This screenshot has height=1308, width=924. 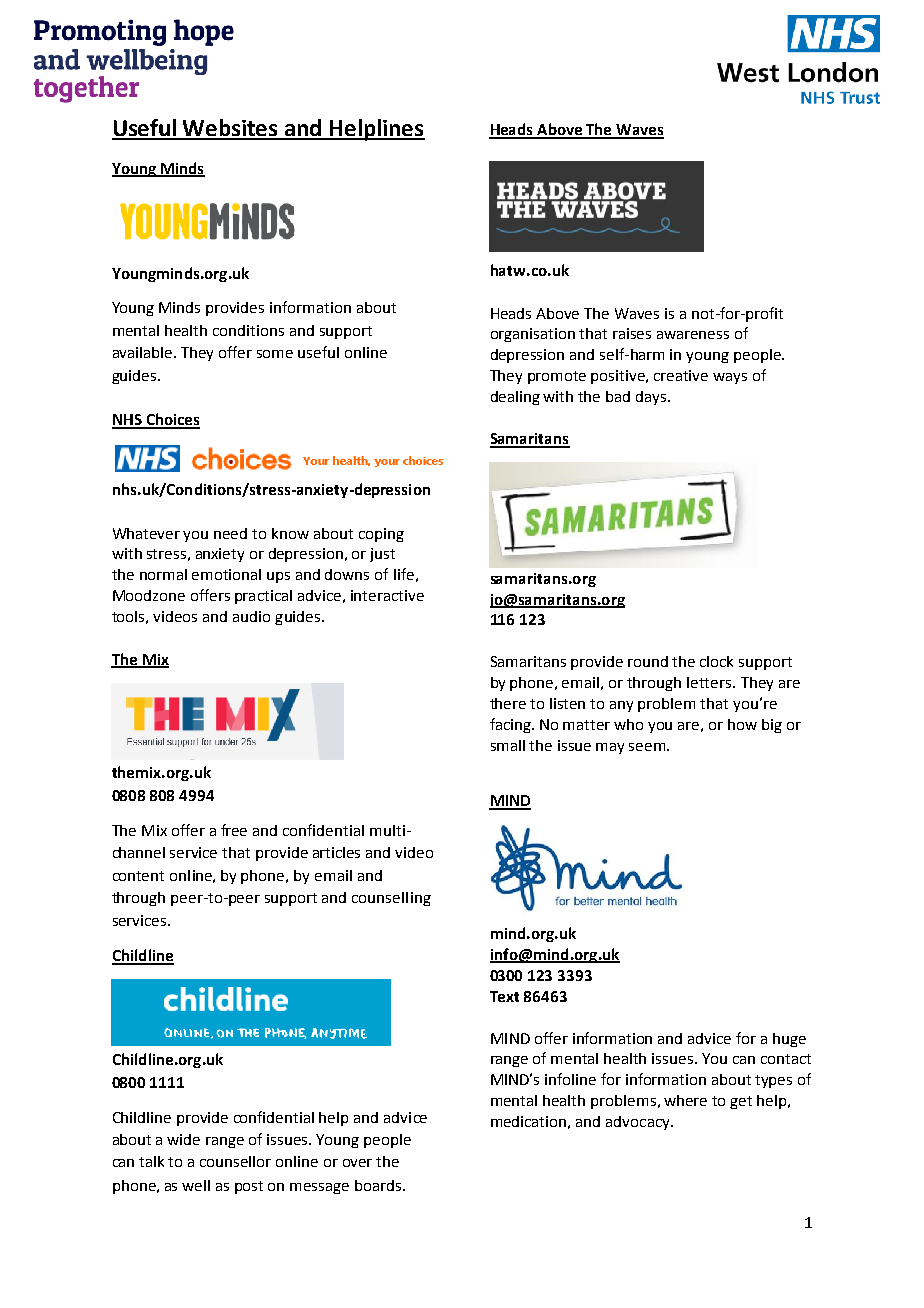 I want to click on counsellor, so click(x=235, y=1161).
